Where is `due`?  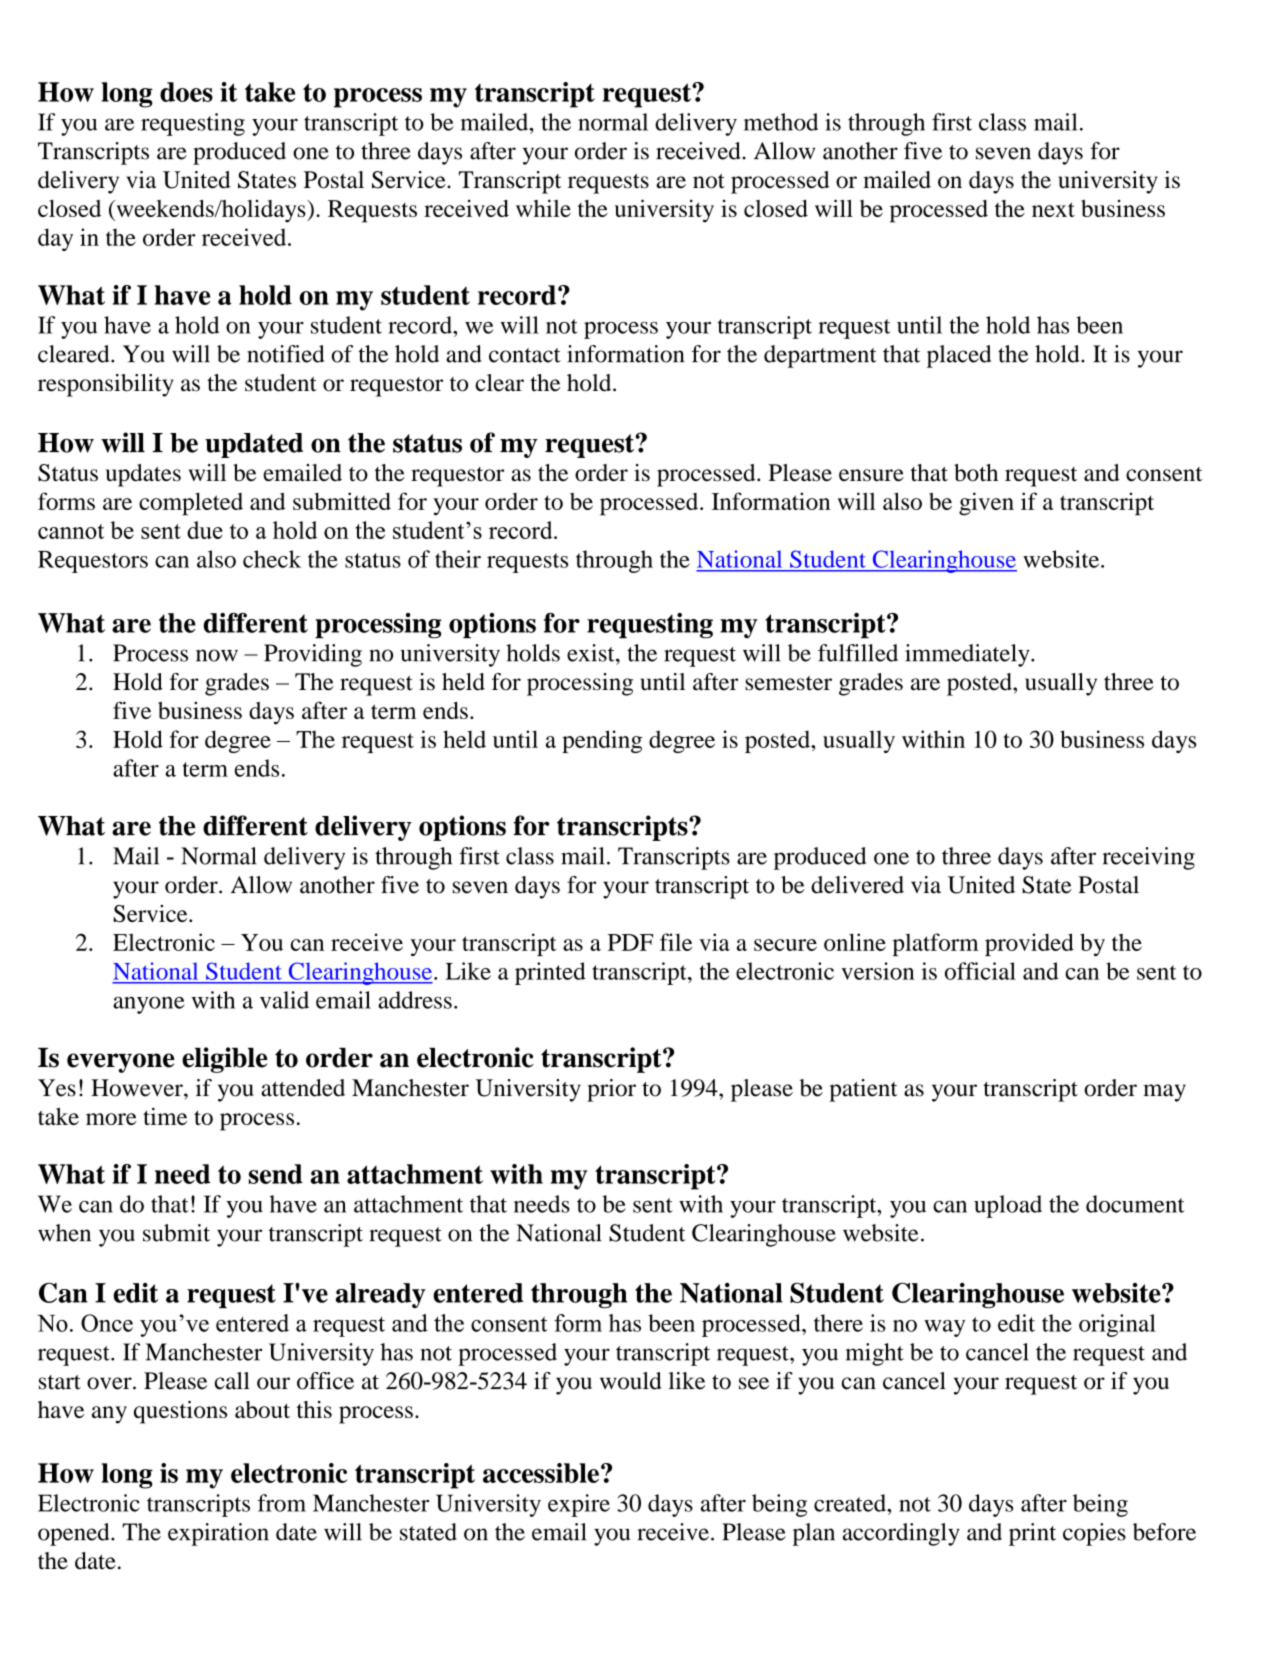
due is located at coordinates (205, 530).
